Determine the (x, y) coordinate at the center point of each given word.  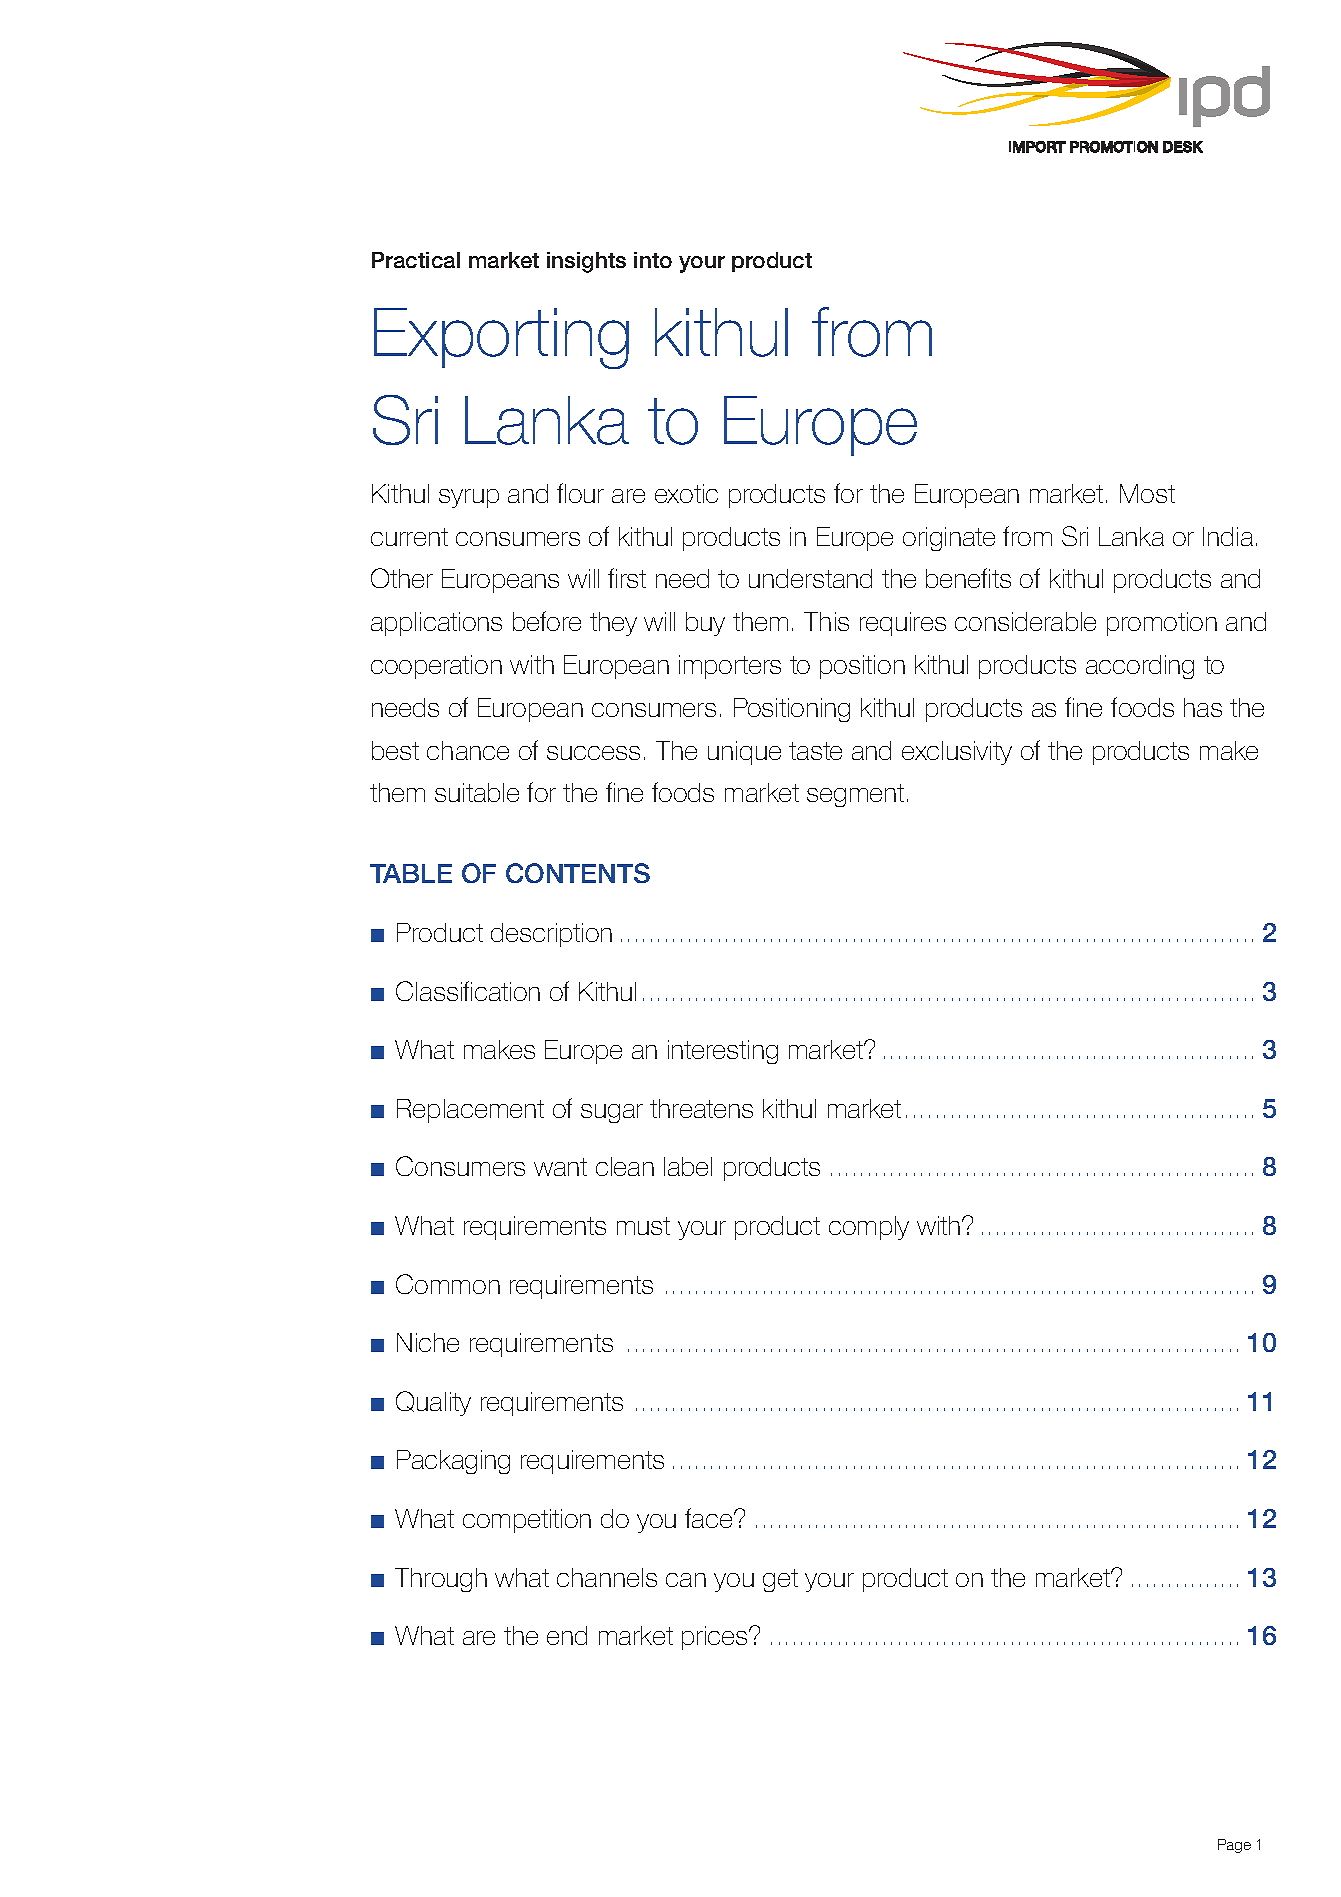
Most (1147, 493)
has (1203, 707)
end (567, 1635)
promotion (1162, 624)
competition (527, 1521)
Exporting (501, 338)
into (653, 260)
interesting (723, 1052)
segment (855, 795)
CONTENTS (578, 873)
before (547, 621)
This (826, 621)
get (780, 1580)
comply (869, 1228)
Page (1234, 1846)
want (560, 1167)
